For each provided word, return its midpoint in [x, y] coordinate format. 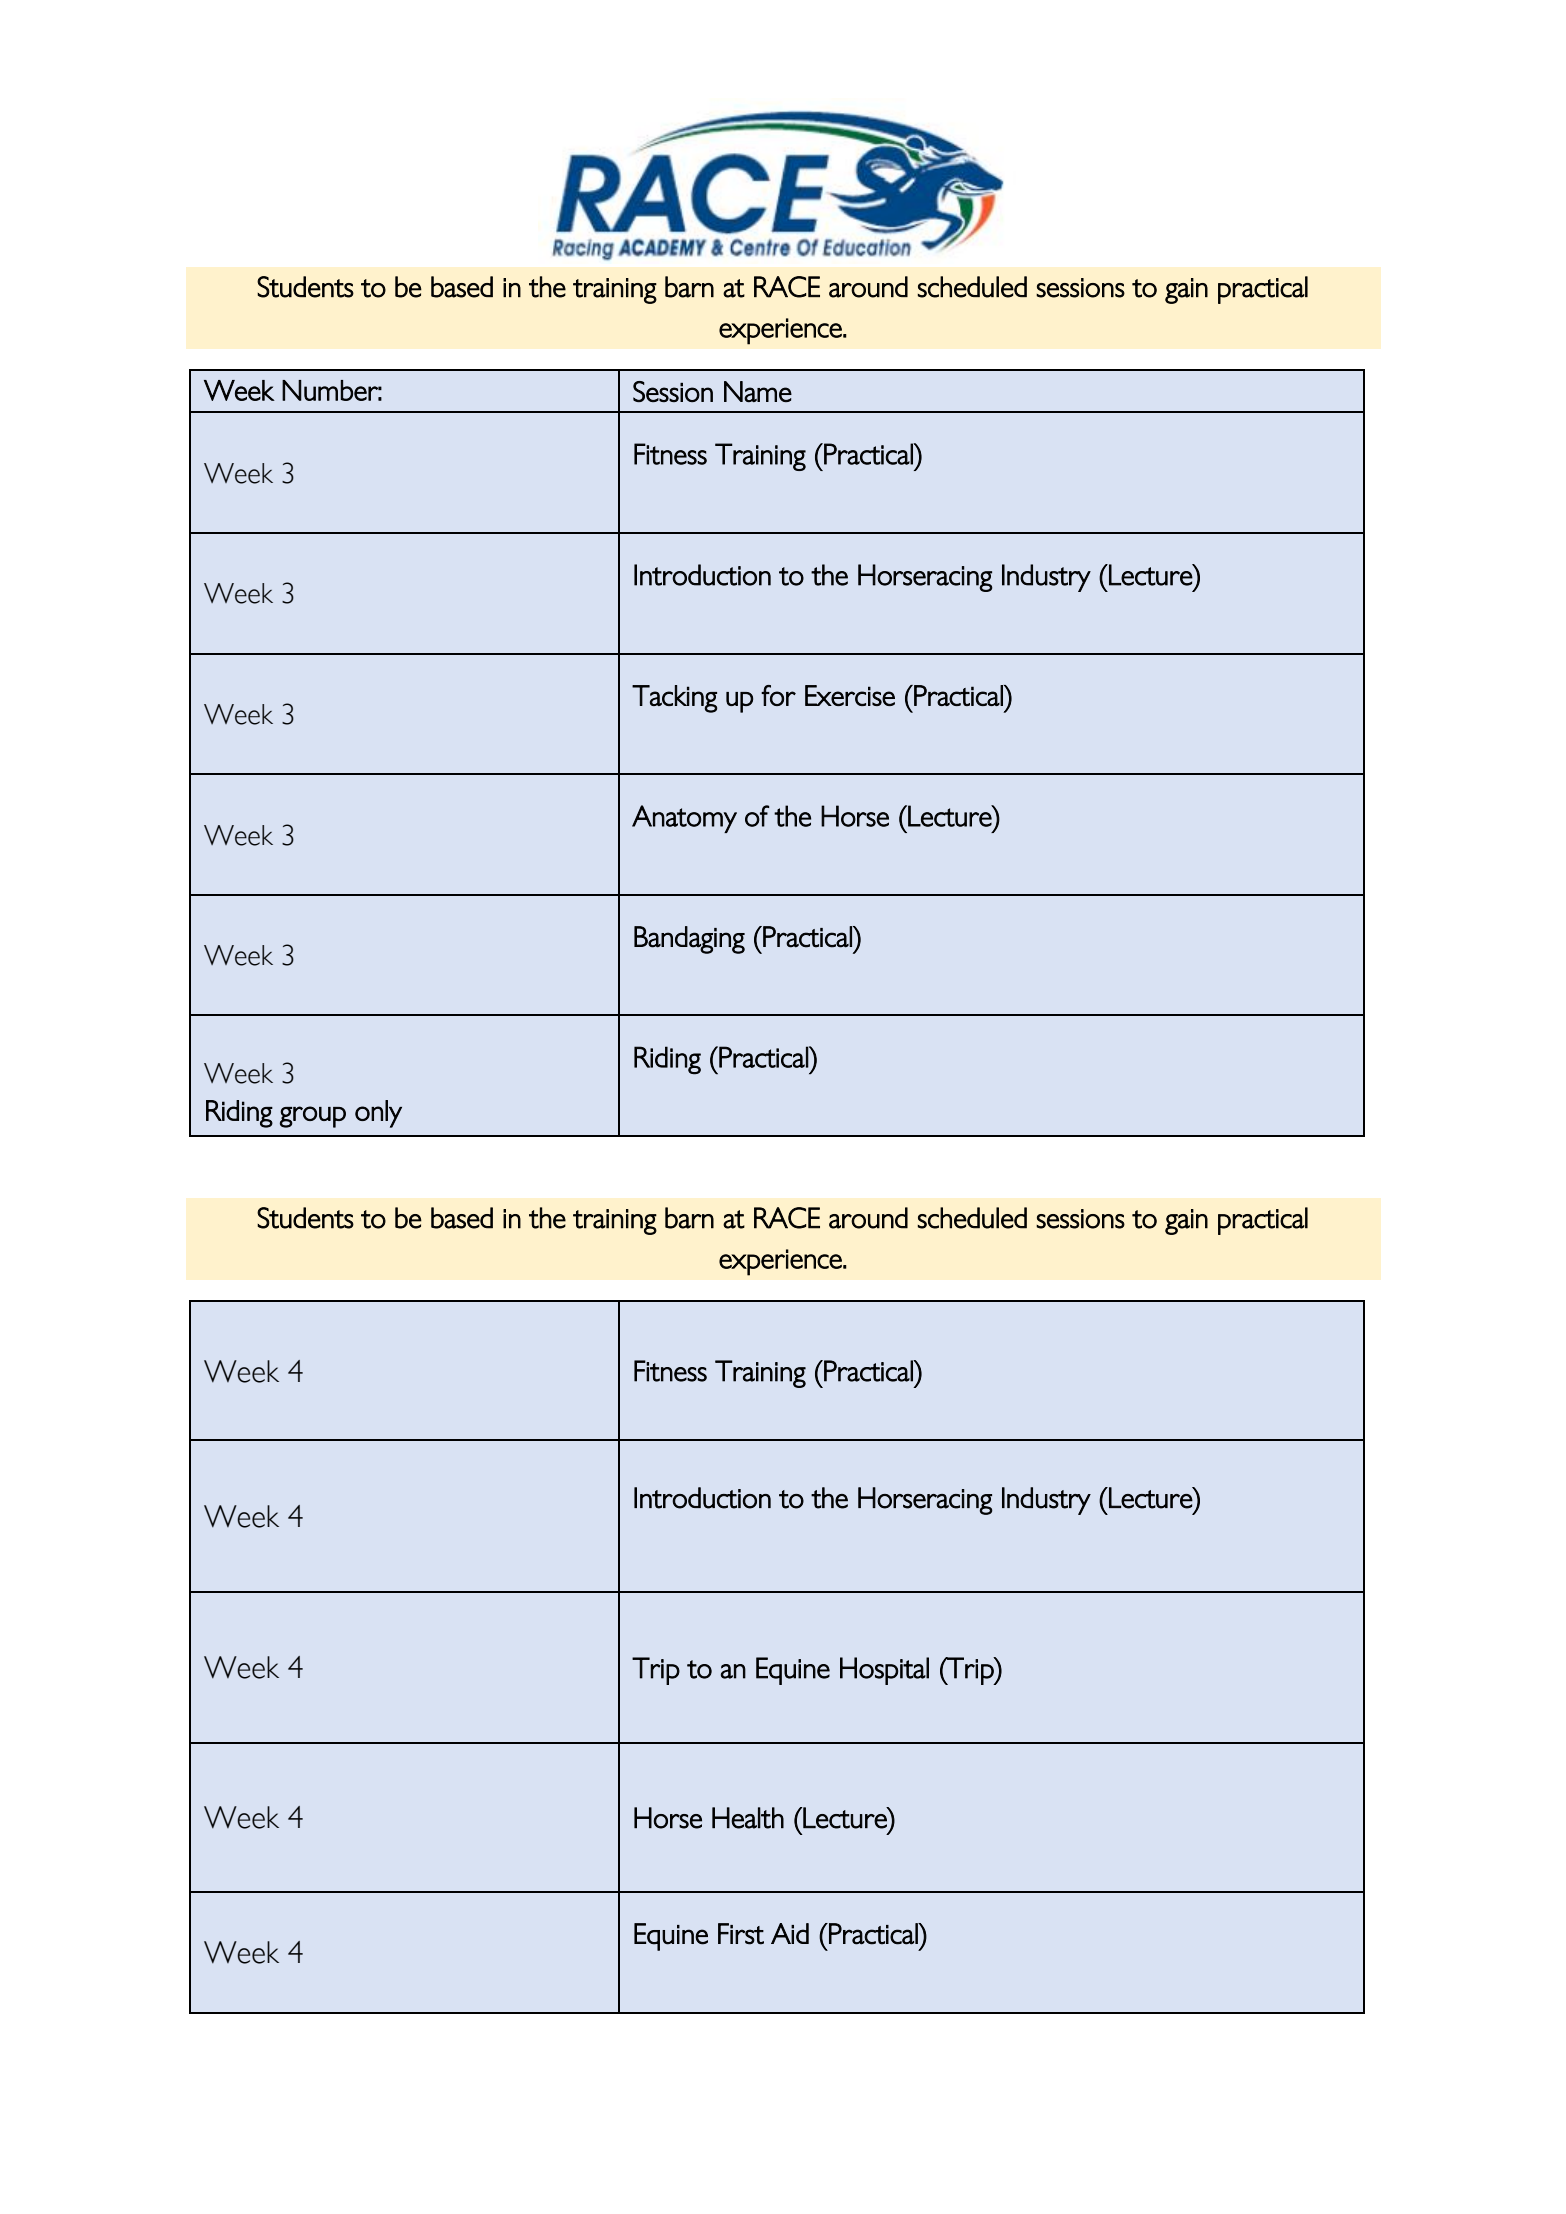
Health [748, 1818]
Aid [790, 1933]
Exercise [850, 695]
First [741, 1934]
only [378, 1114]
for [778, 695]
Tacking [674, 699]
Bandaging [689, 940]
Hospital [884, 1671]
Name [758, 391]
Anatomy [684, 819]
